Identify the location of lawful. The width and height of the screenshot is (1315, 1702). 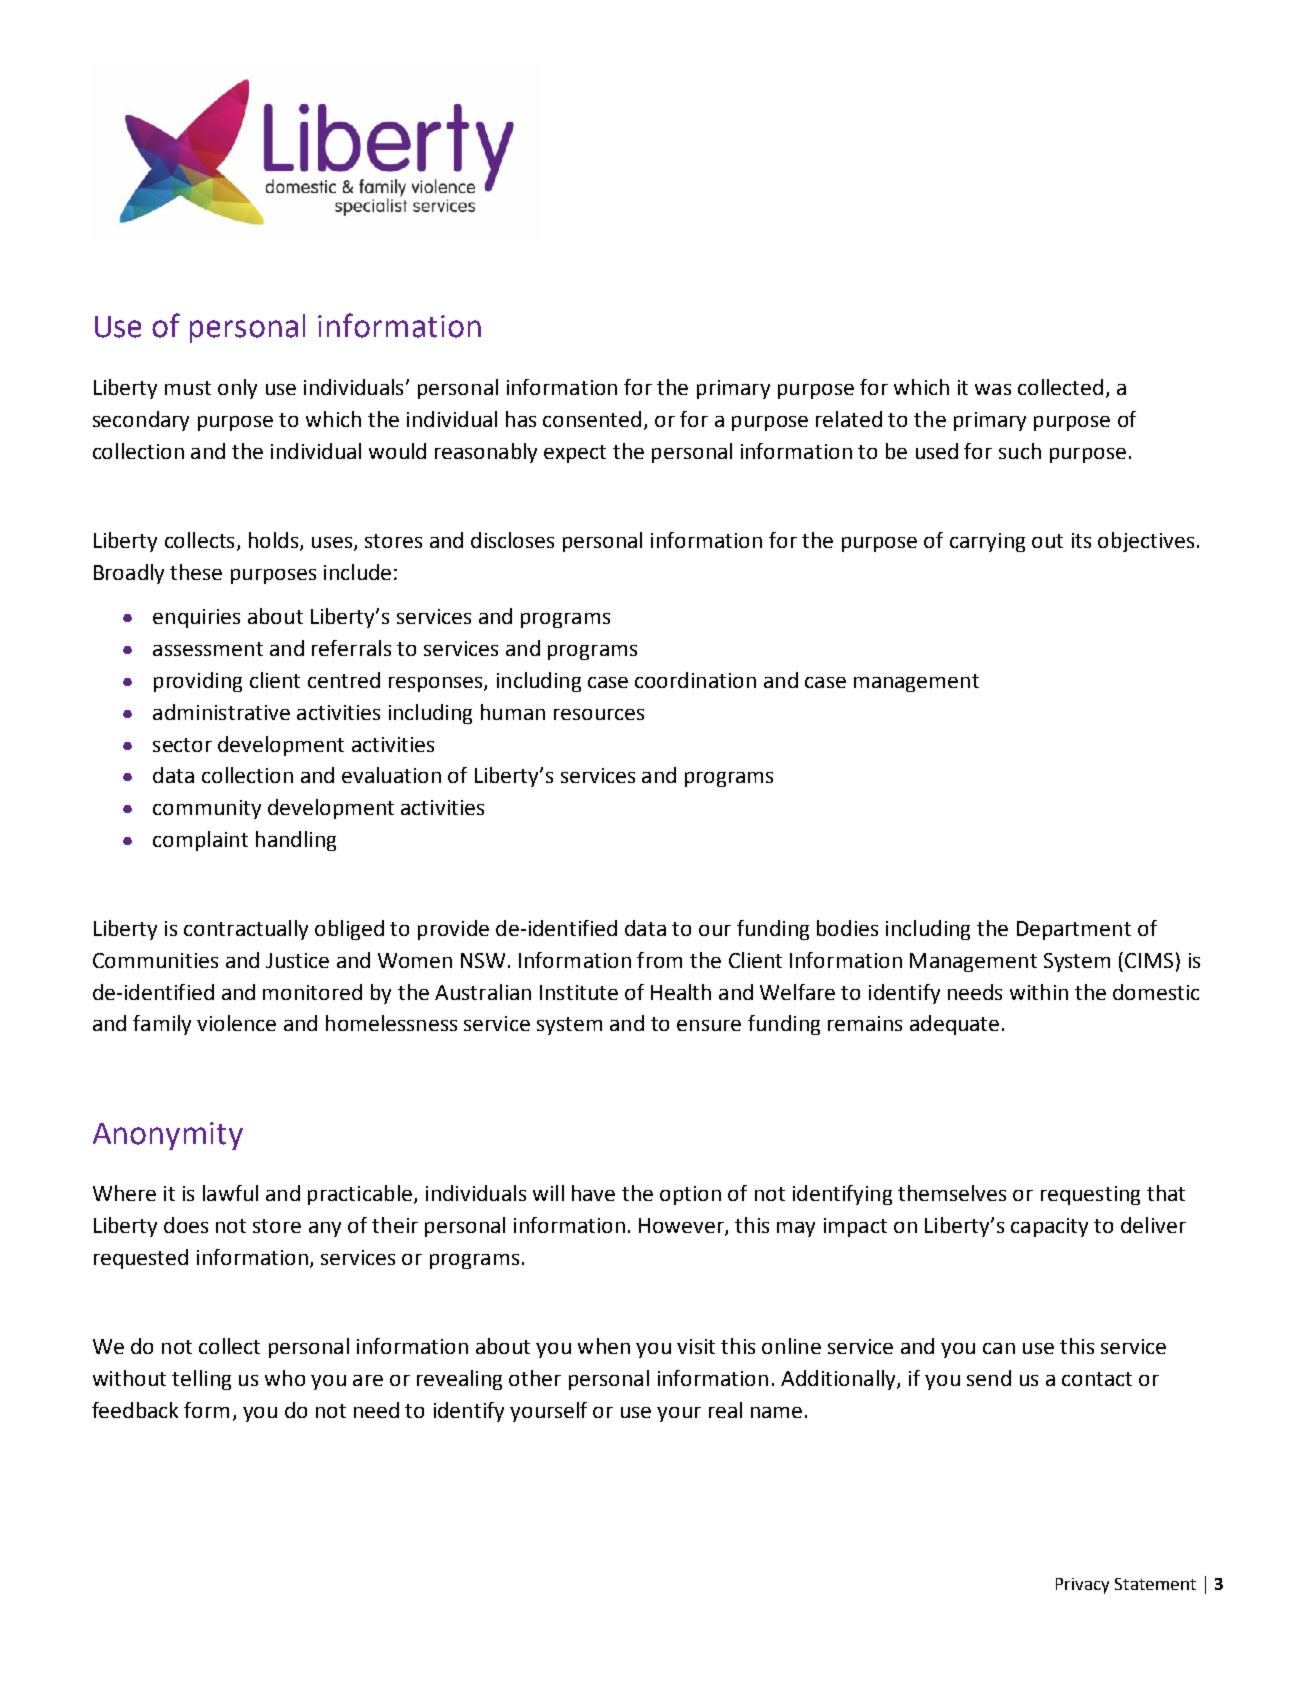
(230, 1193).
